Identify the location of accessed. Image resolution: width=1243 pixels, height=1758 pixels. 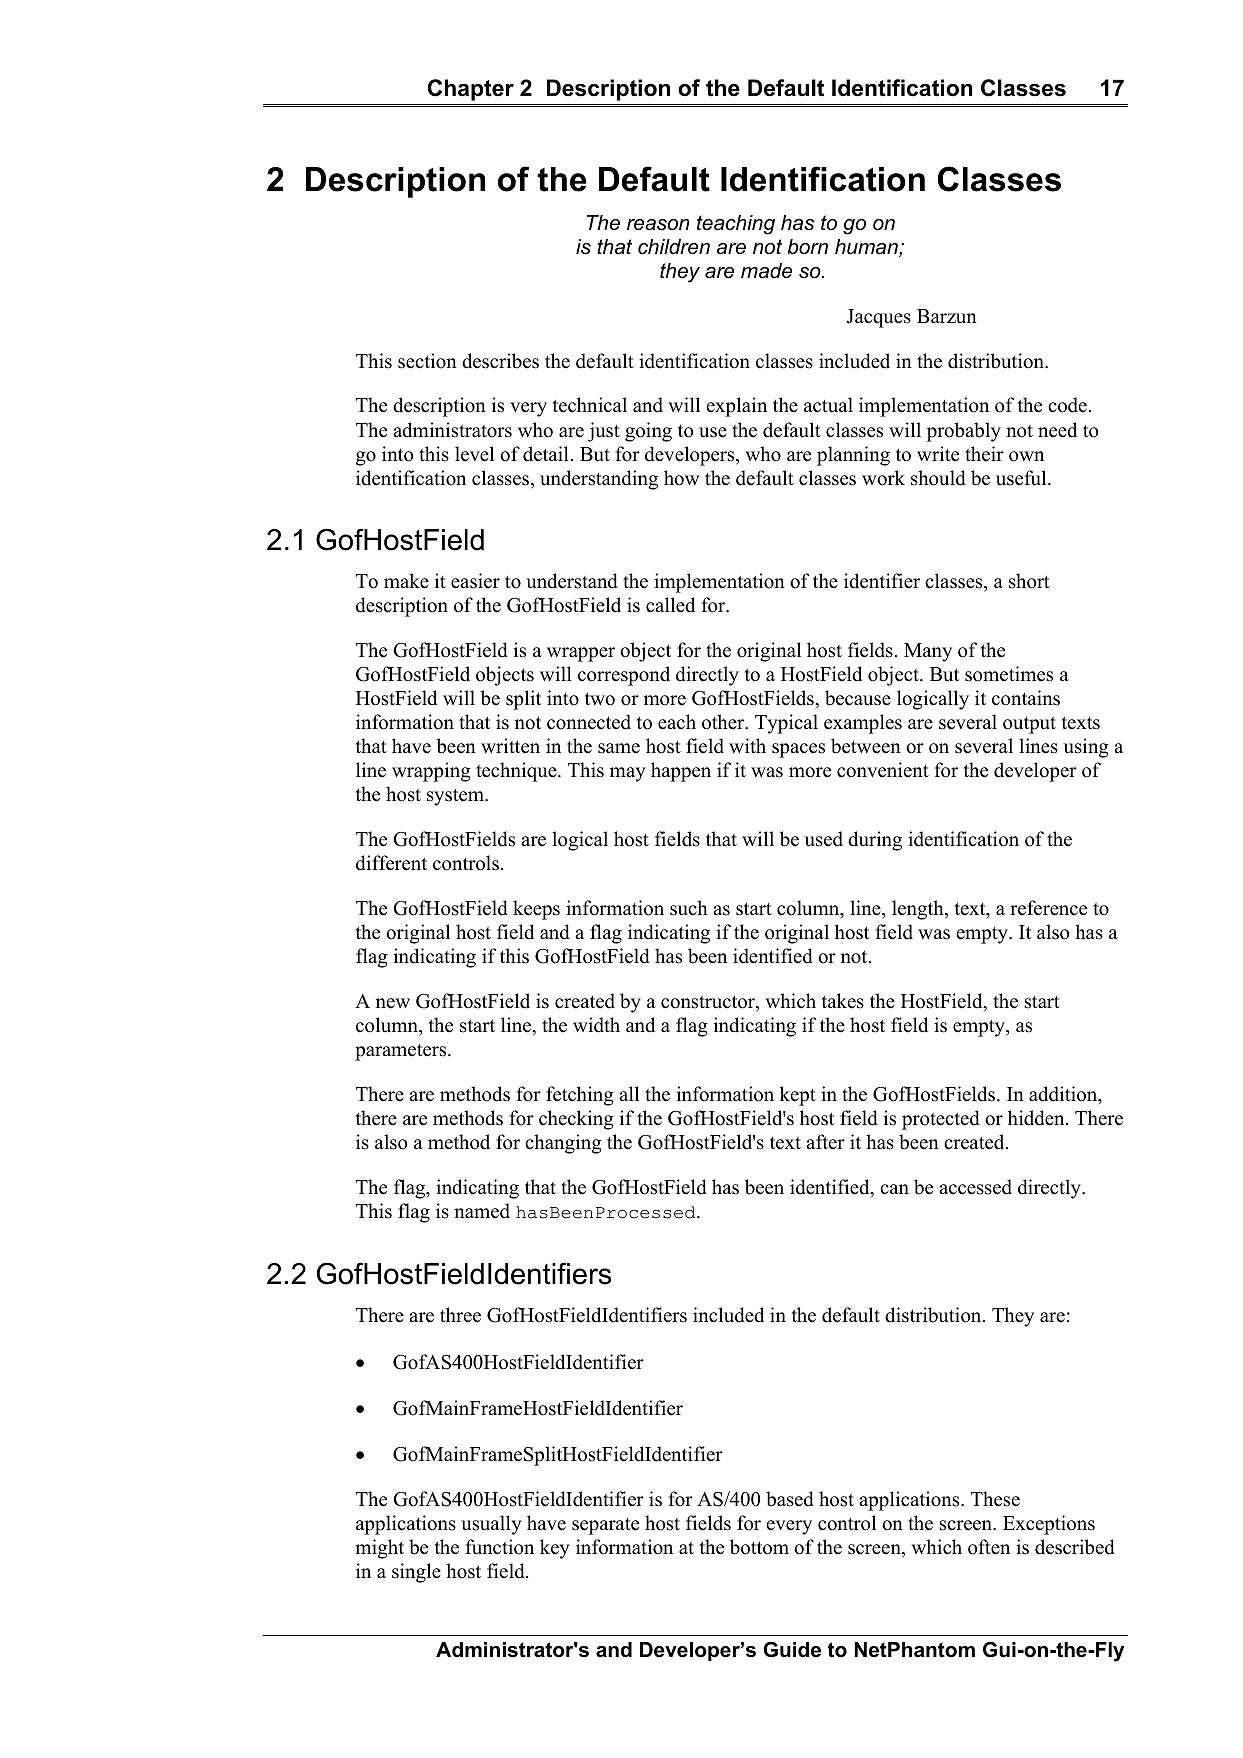
(975, 1187).
